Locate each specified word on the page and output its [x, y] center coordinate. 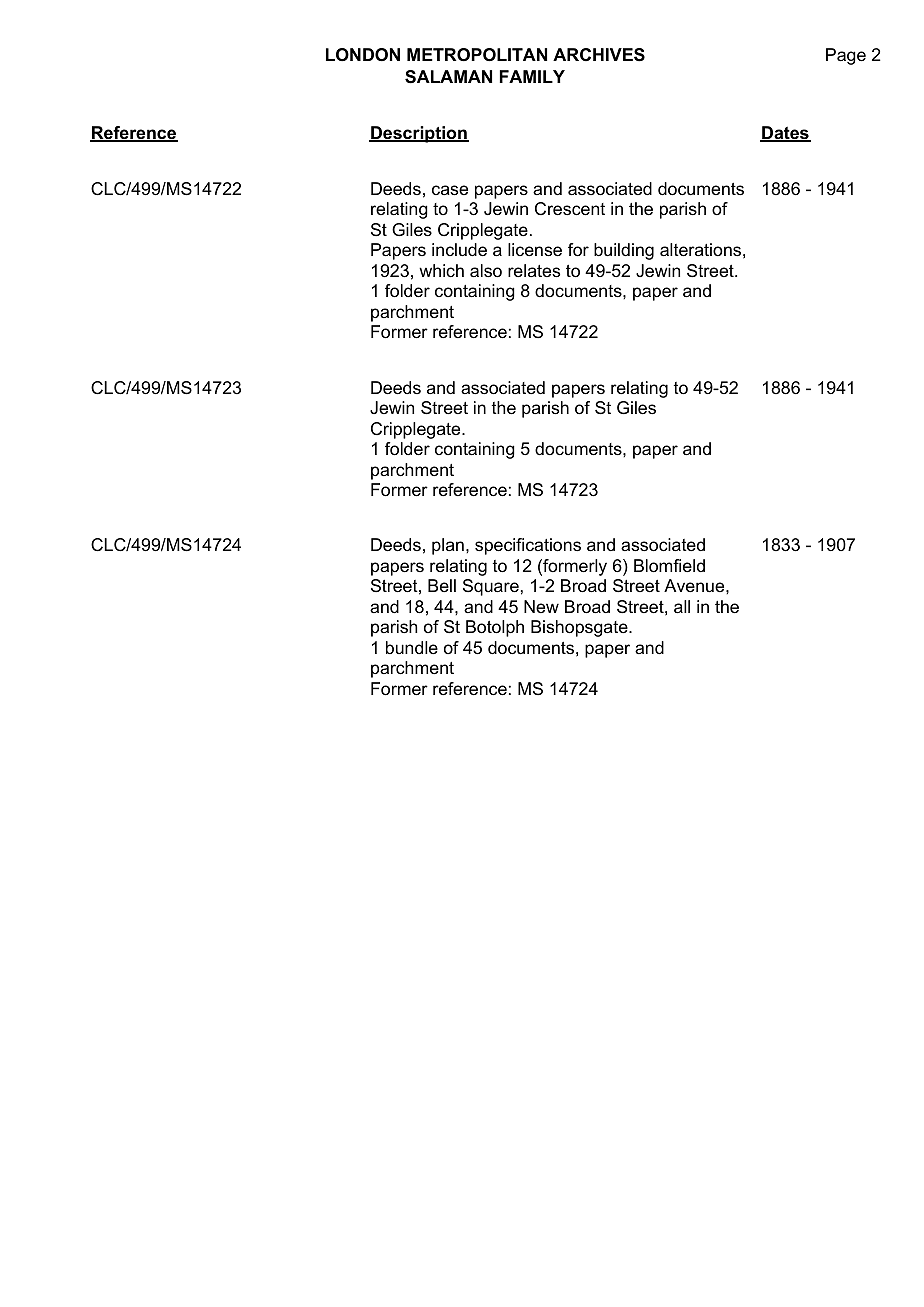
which [441, 270]
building [624, 251]
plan [448, 546]
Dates [785, 134]
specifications [528, 546]
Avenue [695, 585]
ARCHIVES [599, 55]
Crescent [570, 209]
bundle [412, 647]
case [450, 190]
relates [534, 271]
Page [846, 56]
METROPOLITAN [477, 55]
